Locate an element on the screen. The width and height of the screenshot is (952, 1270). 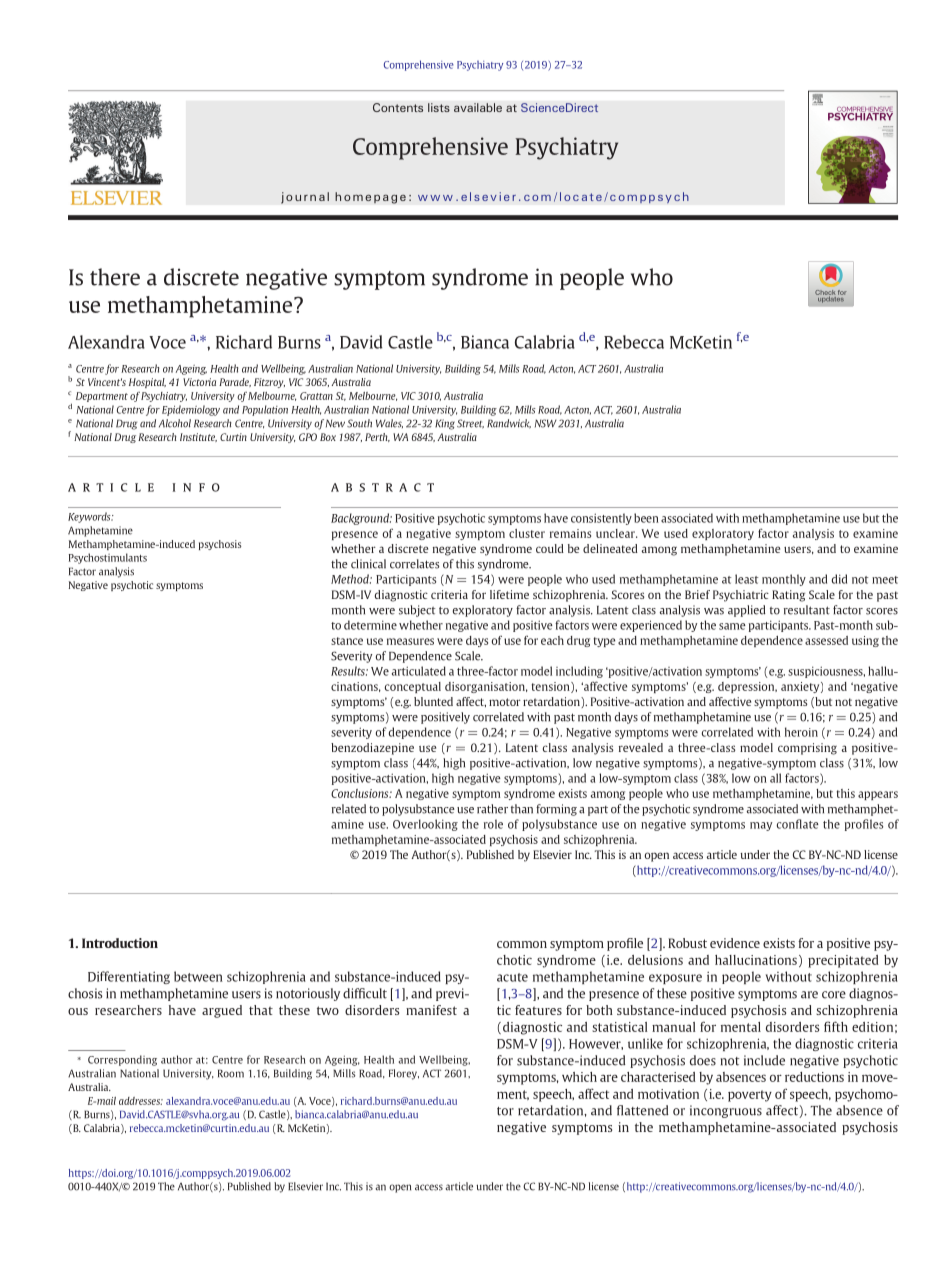
Psychostimulants is located at coordinates (108, 558).
